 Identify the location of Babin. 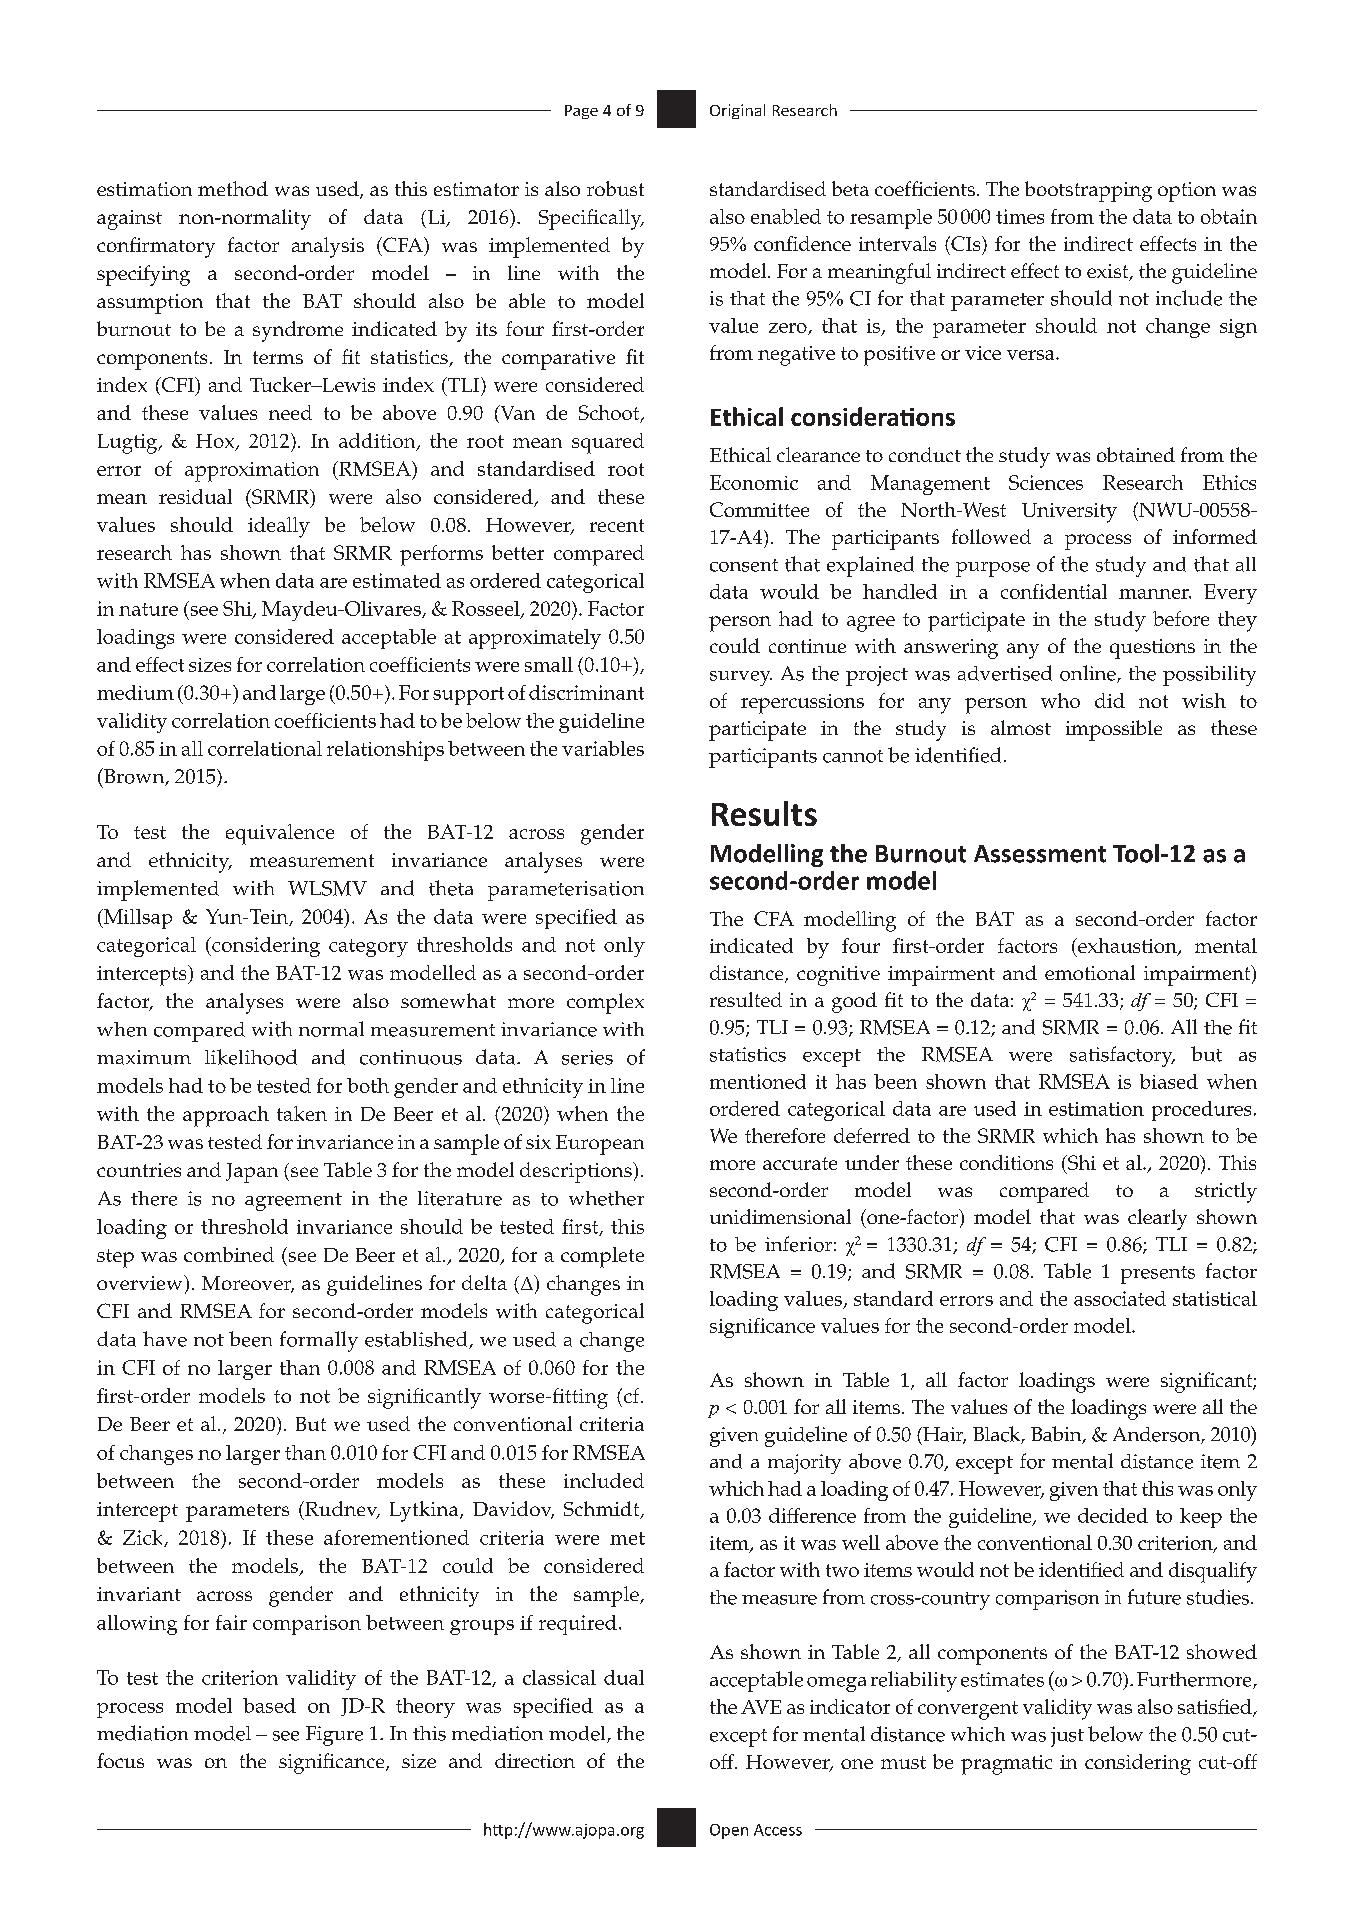
(1057, 1435).
